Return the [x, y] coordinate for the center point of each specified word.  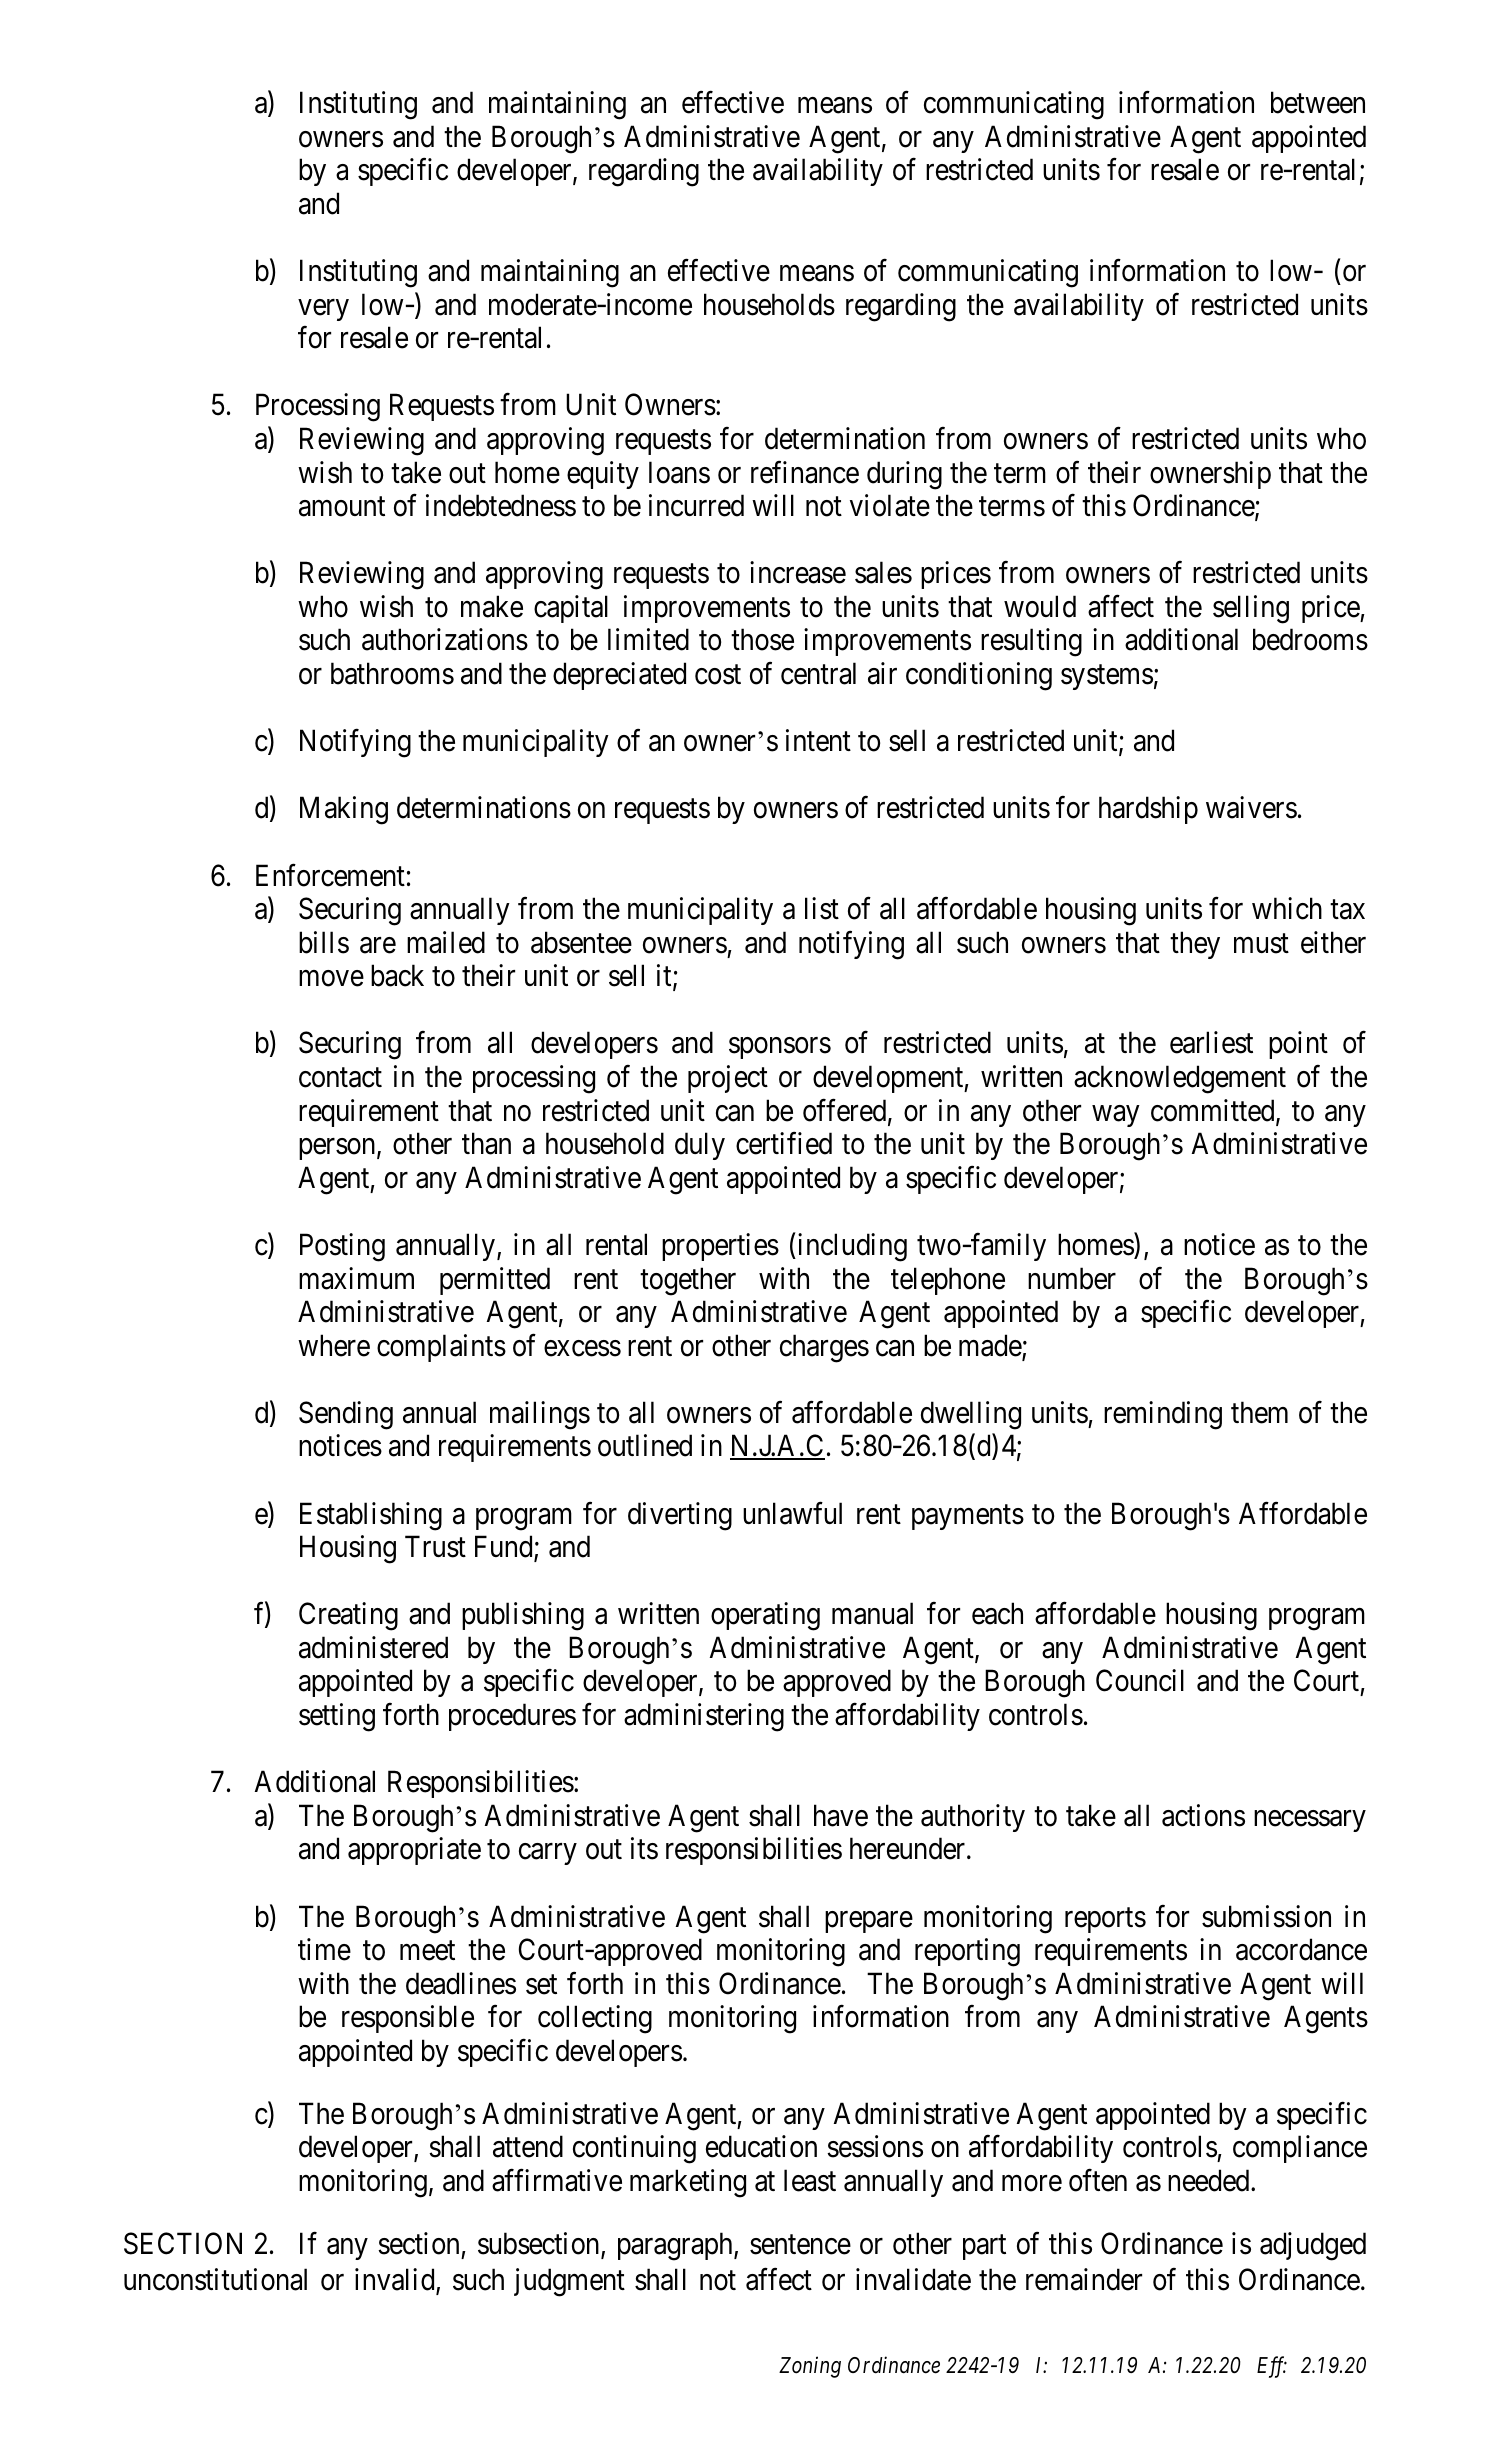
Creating [348, 1616]
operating [765, 1616]
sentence [800, 2245]
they [1195, 945]
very [323, 310]
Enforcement [330, 875]
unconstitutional [215, 2279]
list [822, 908]
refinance [805, 472]
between [1318, 102]
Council [1140, 1681]
